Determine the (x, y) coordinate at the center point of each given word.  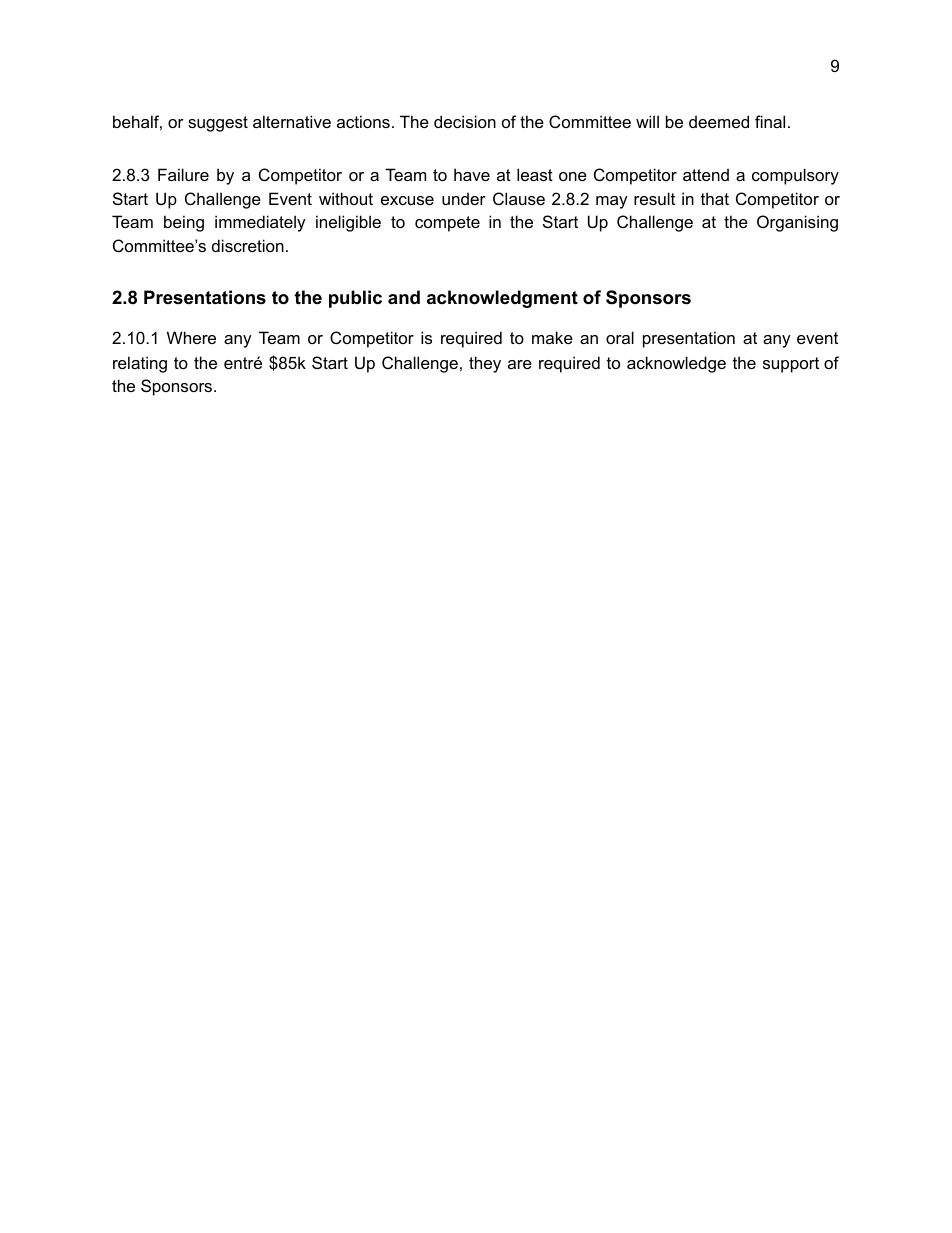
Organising (797, 223)
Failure (183, 174)
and (404, 297)
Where (191, 337)
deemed (719, 121)
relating (140, 364)
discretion (248, 245)
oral (620, 337)
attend (706, 174)
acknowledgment (502, 299)
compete (447, 224)
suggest (218, 124)
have (472, 174)
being (184, 223)
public (355, 299)
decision (465, 121)
